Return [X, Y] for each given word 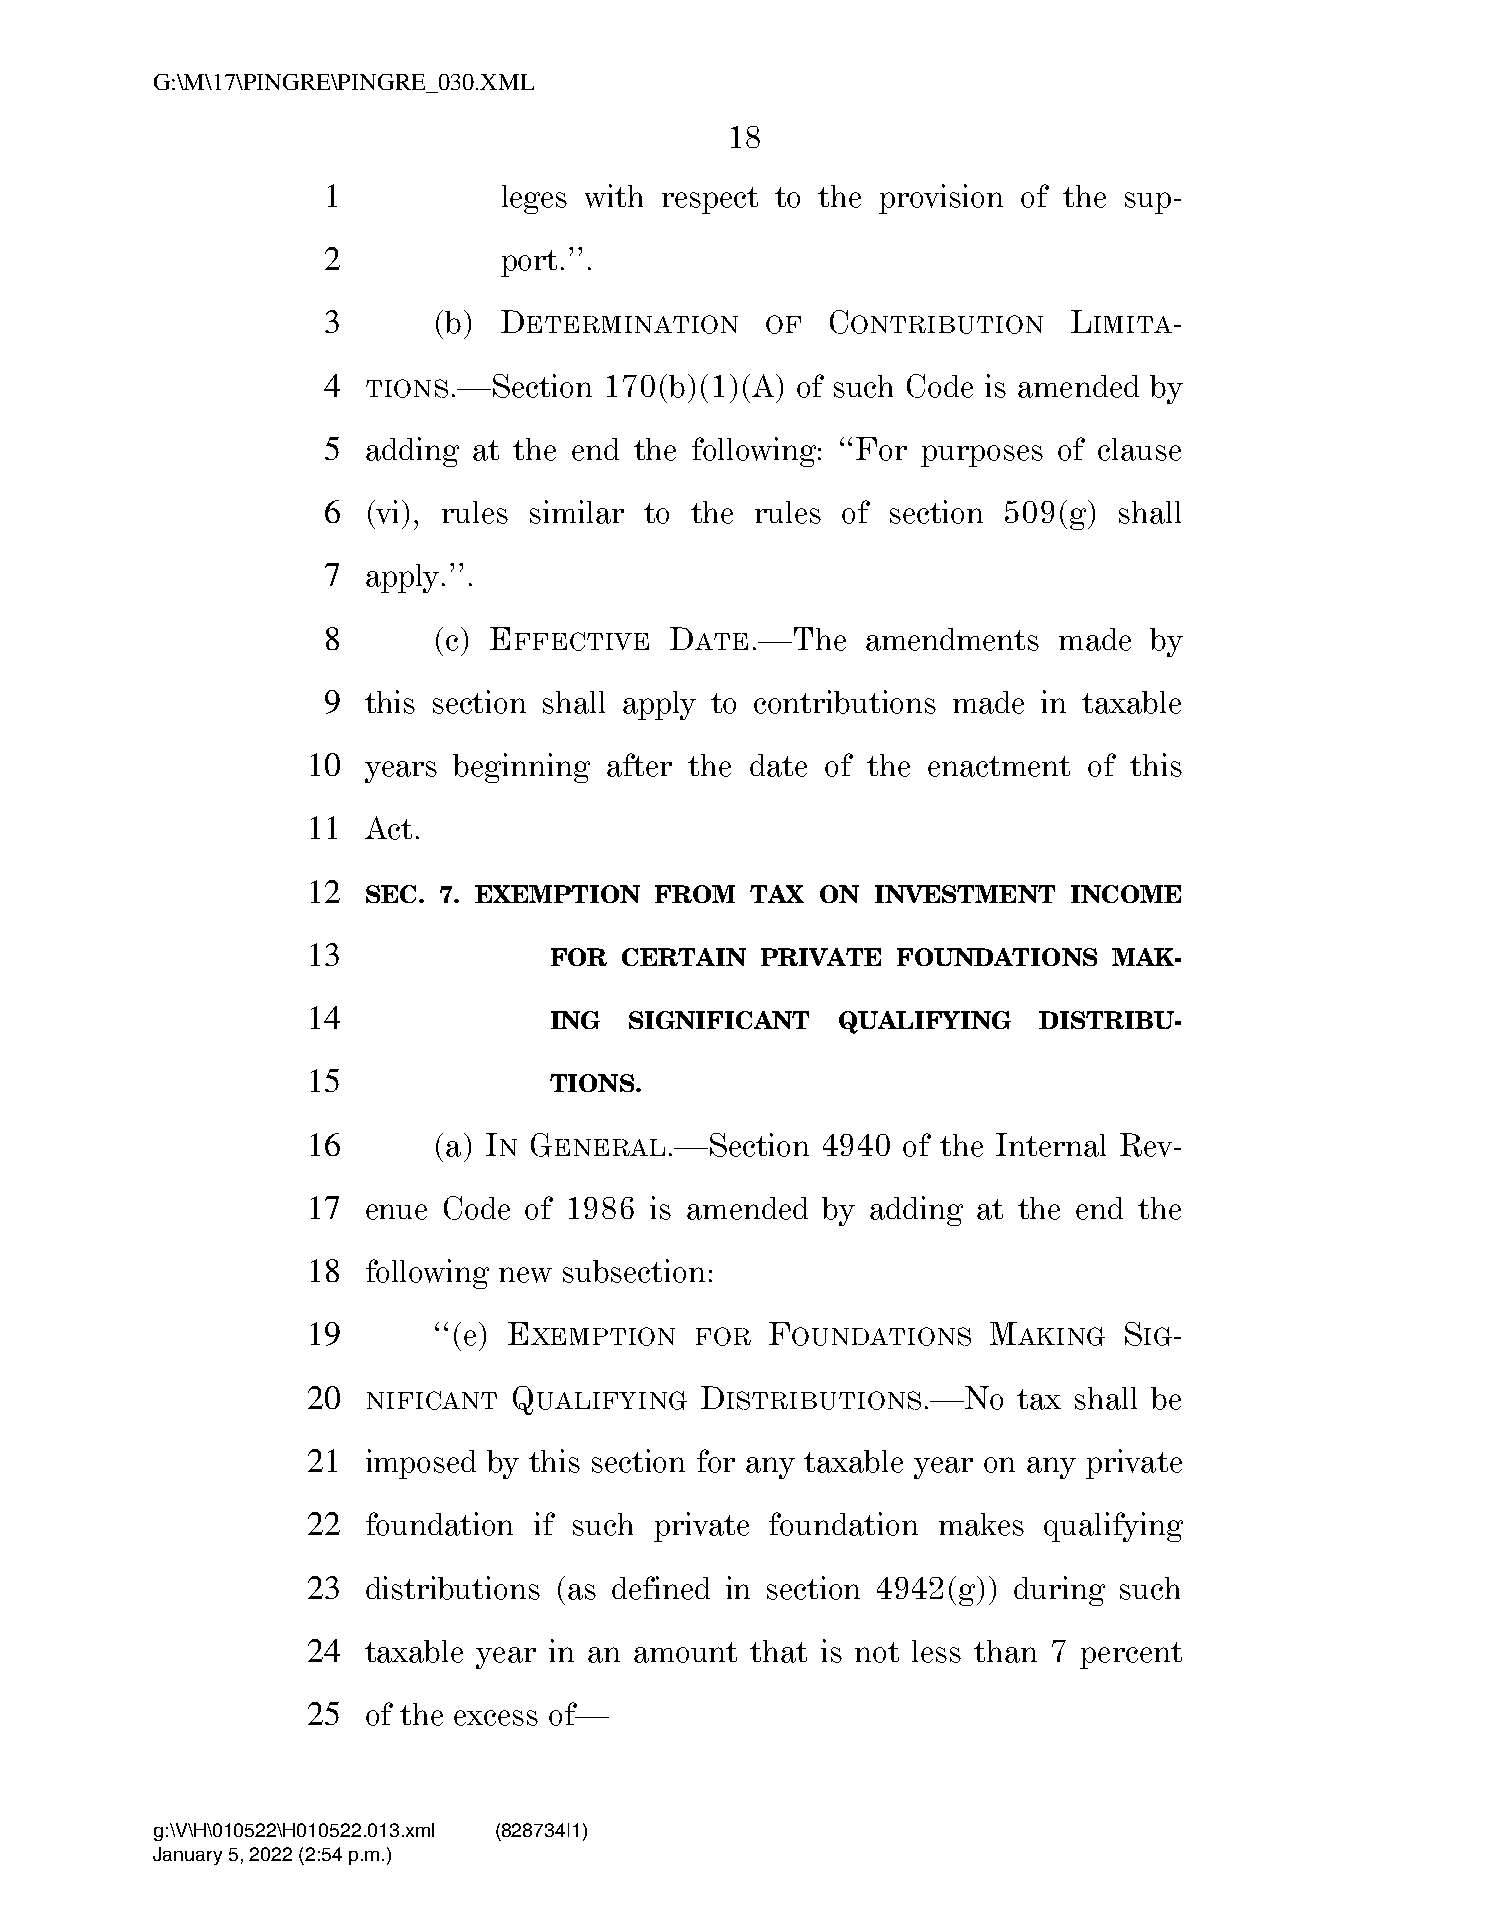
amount [685, 1652]
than [1005, 1651]
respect [710, 200]
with [614, 196]
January [187, 1856]
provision [941, 199]
